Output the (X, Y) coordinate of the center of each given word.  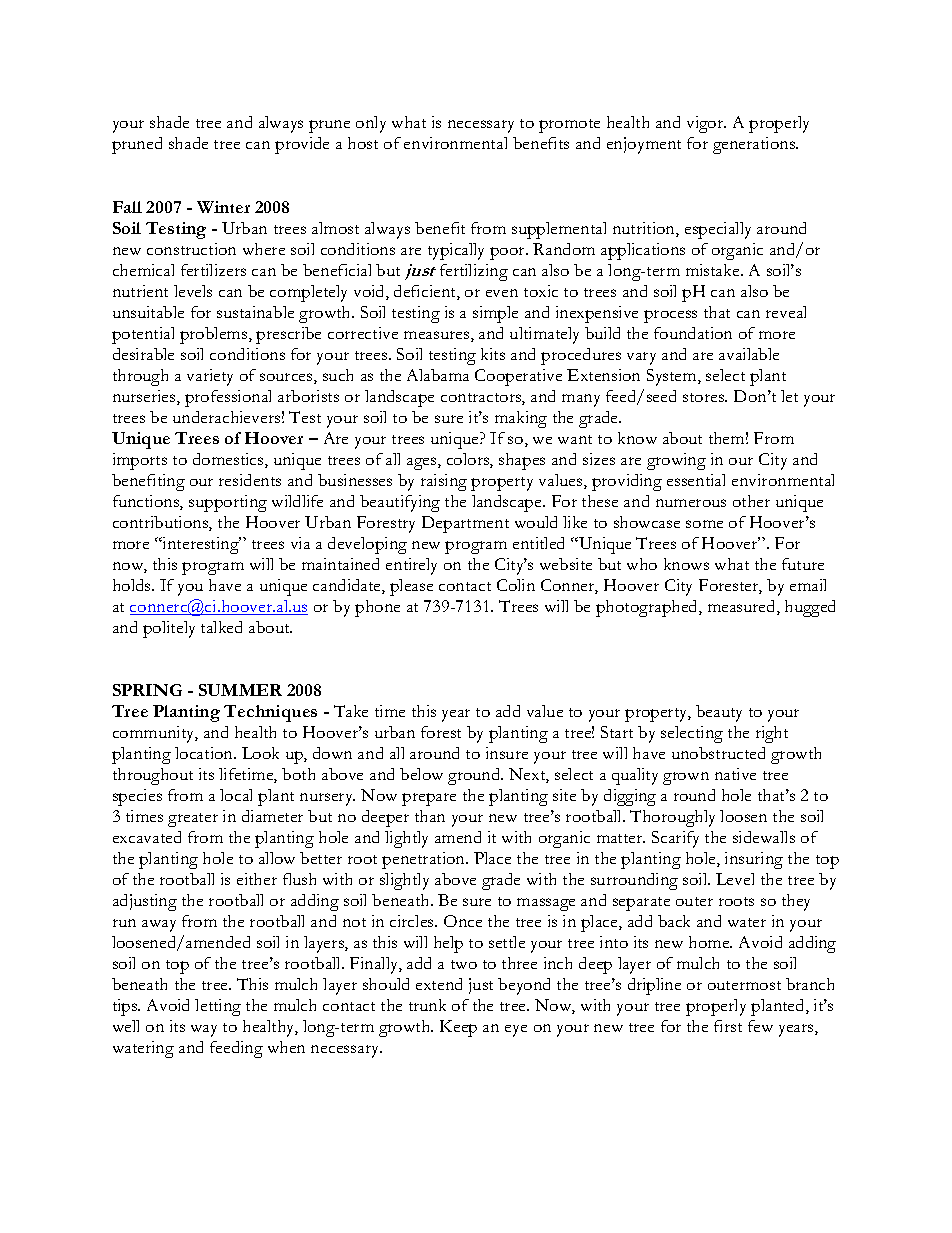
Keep (458, 1028)
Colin (516, 585)
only (371, 124)
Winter (223, 207)
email (808, 585)
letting (218, 1007)
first (728, 1026)
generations (755, 145)
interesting (201, 545)
